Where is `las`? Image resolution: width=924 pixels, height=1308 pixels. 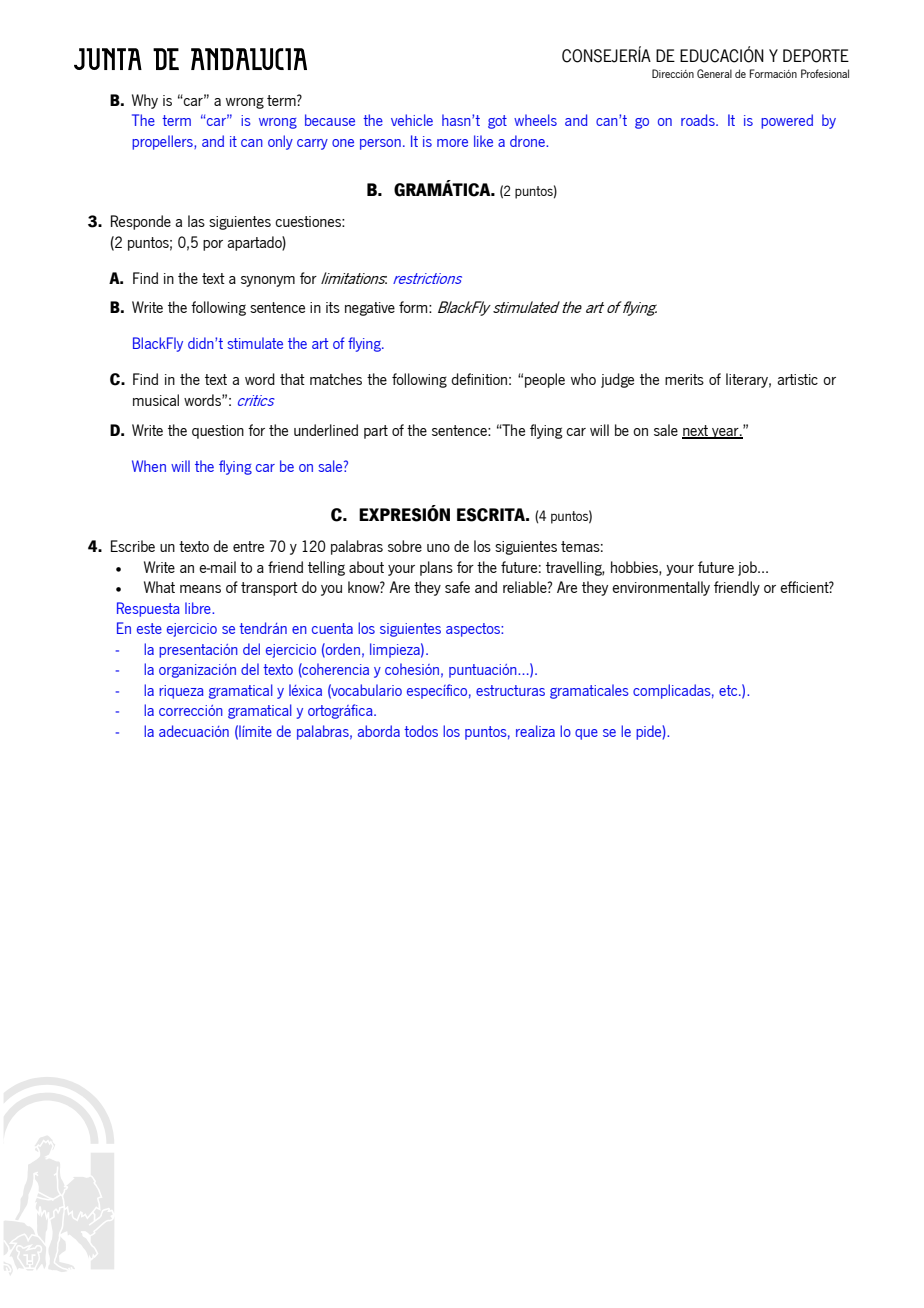 las is located at coordinates (196, 221).
